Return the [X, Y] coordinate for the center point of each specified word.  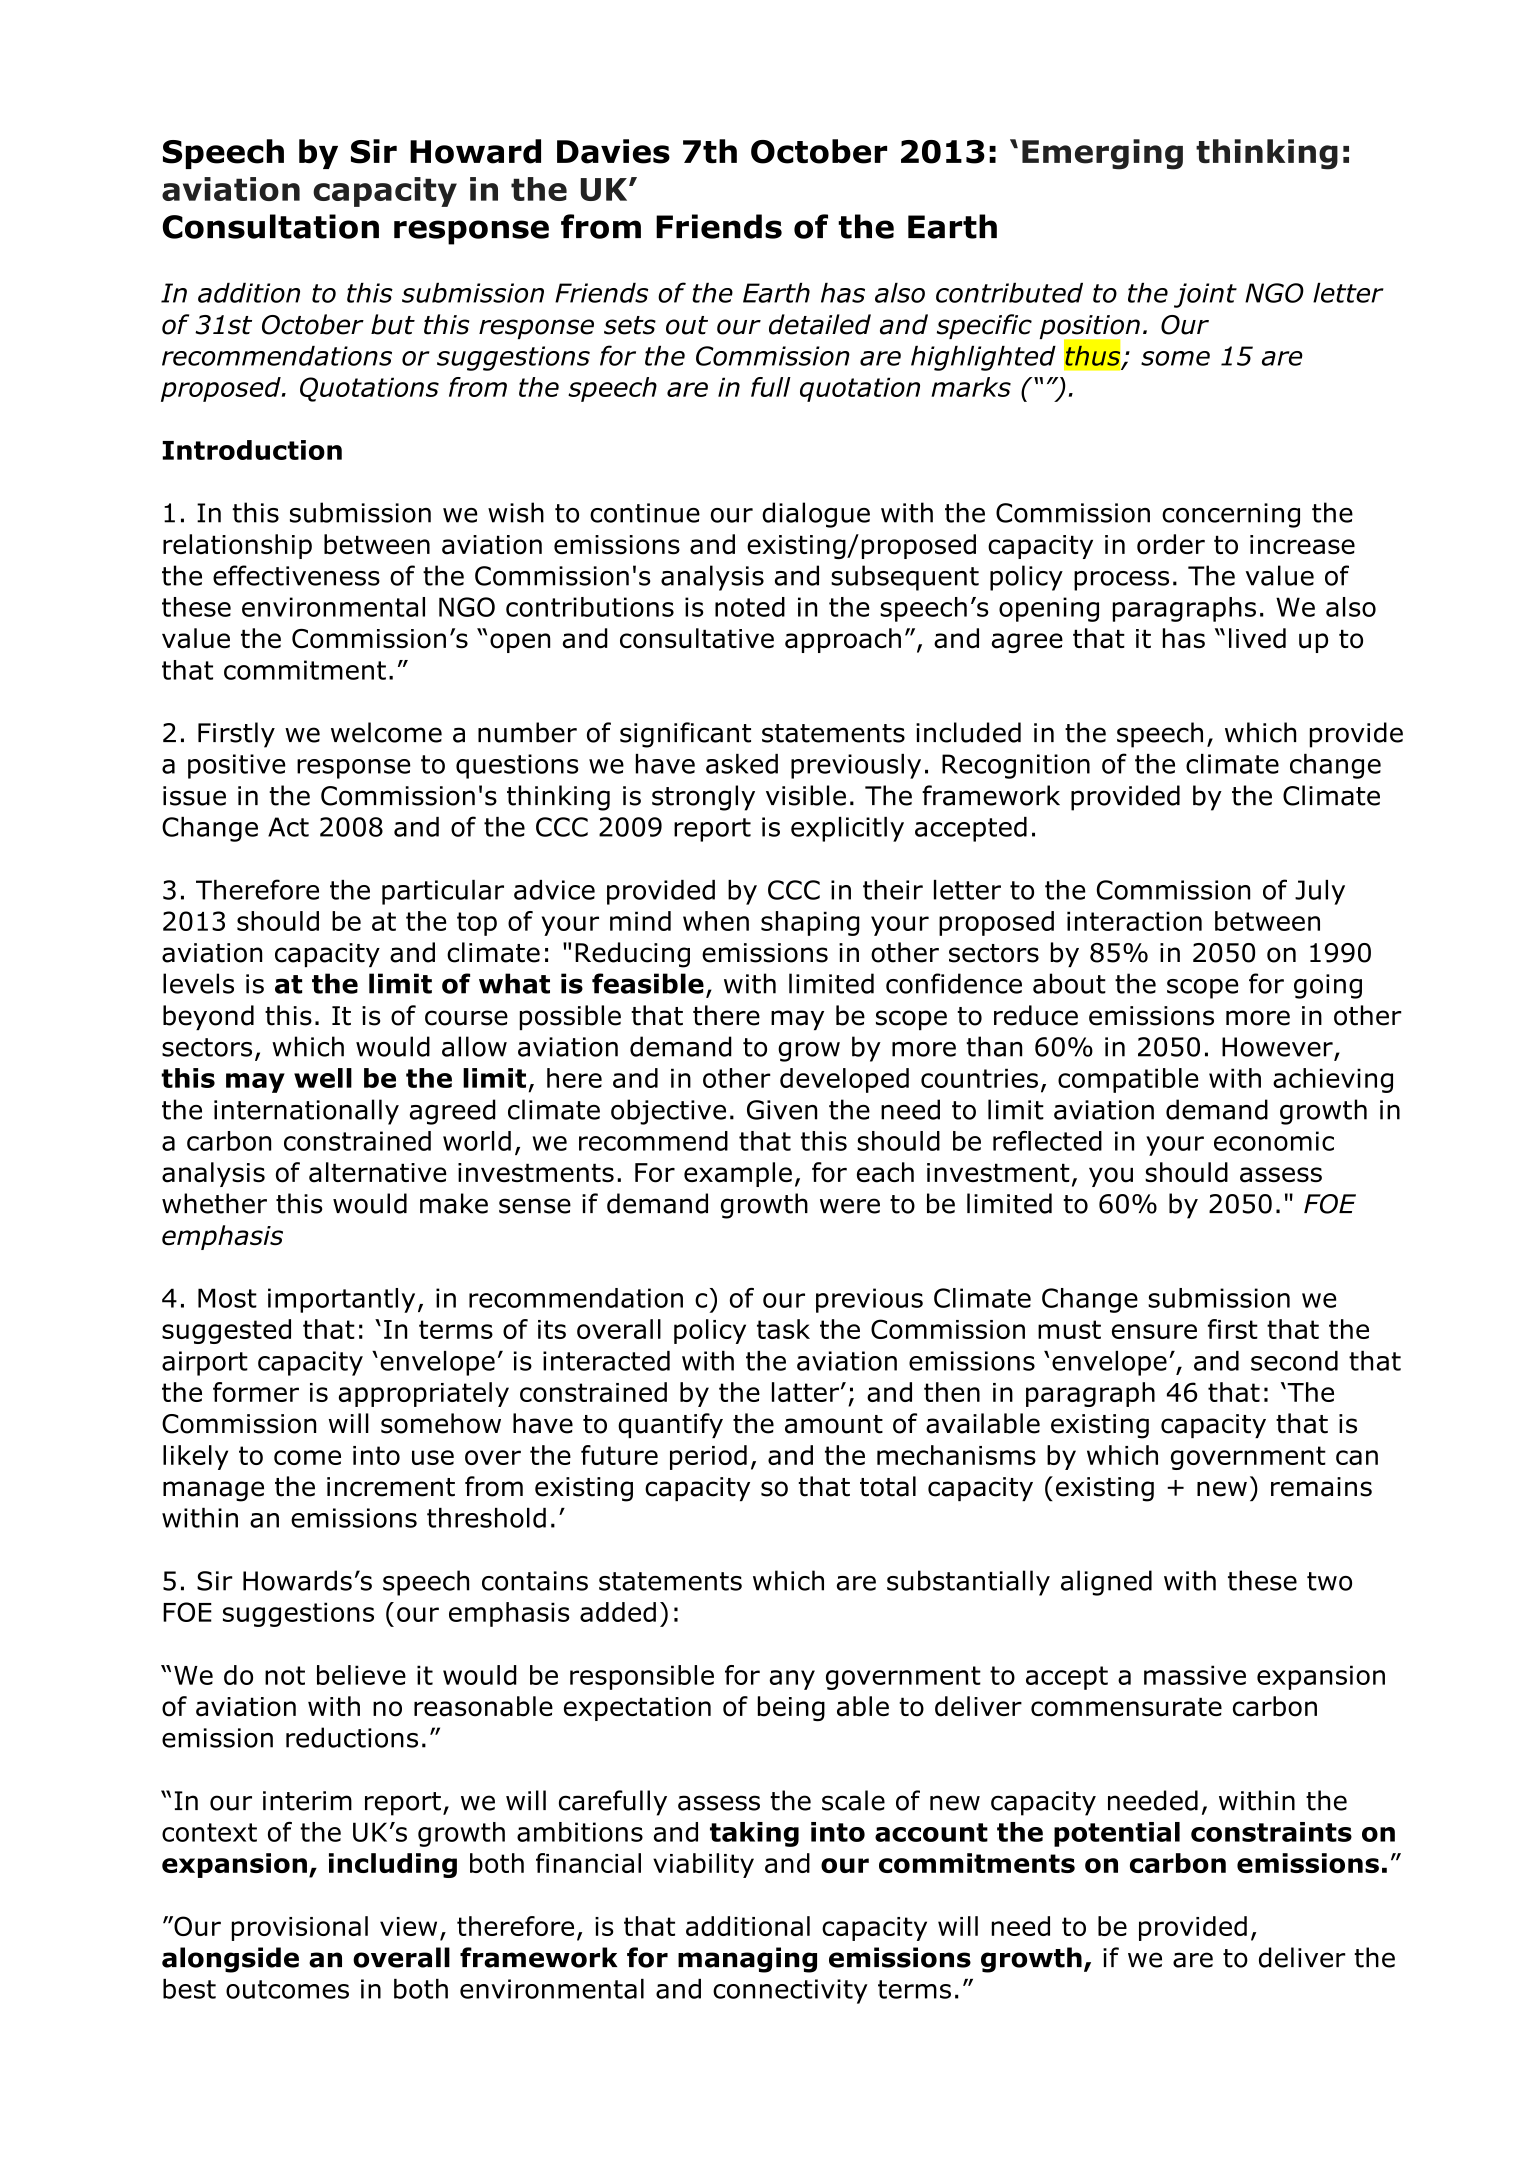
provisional [300, 1928]
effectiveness [296, 575]
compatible [1128, 1080]
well [323, 1078]
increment [391, 1487]
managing [747, 1960]
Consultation [271, 226]
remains [1321, 1487]
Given [782, 1110]
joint [1205, 295]
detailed [820, 324]
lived [1257, 638]
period [708, 1457]
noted [750, 607]
